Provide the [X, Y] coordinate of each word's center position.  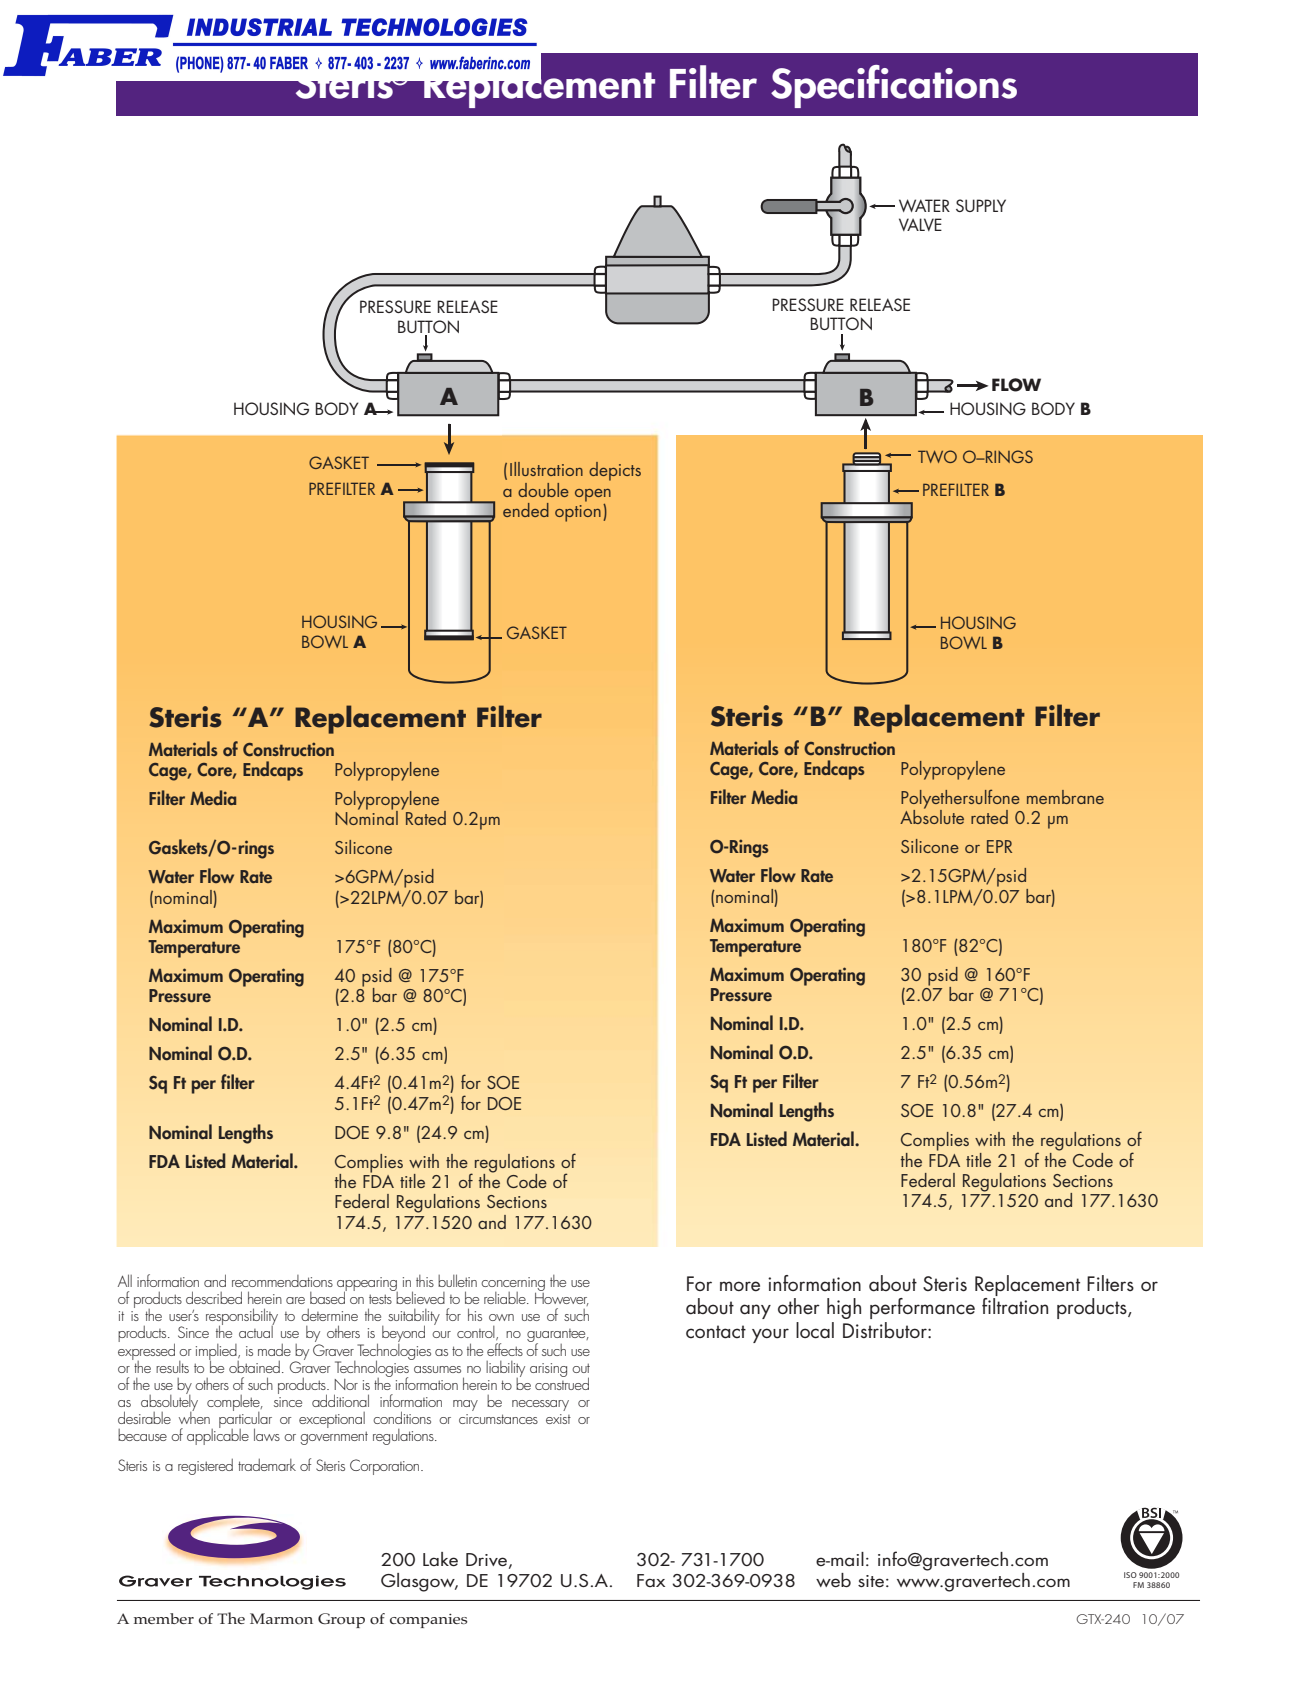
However [562, 1298]
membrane [1065, 797]
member [164, 1618]
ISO [1130, 1575]
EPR [999, 846]
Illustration [546, 469]
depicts [615, 471]
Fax [651, 1580]
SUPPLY [981, 205]
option [578, 513]
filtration [1015, 1305]
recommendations [282, 1281]
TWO [937, 456]
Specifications [894, 86]
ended [526, 510]
